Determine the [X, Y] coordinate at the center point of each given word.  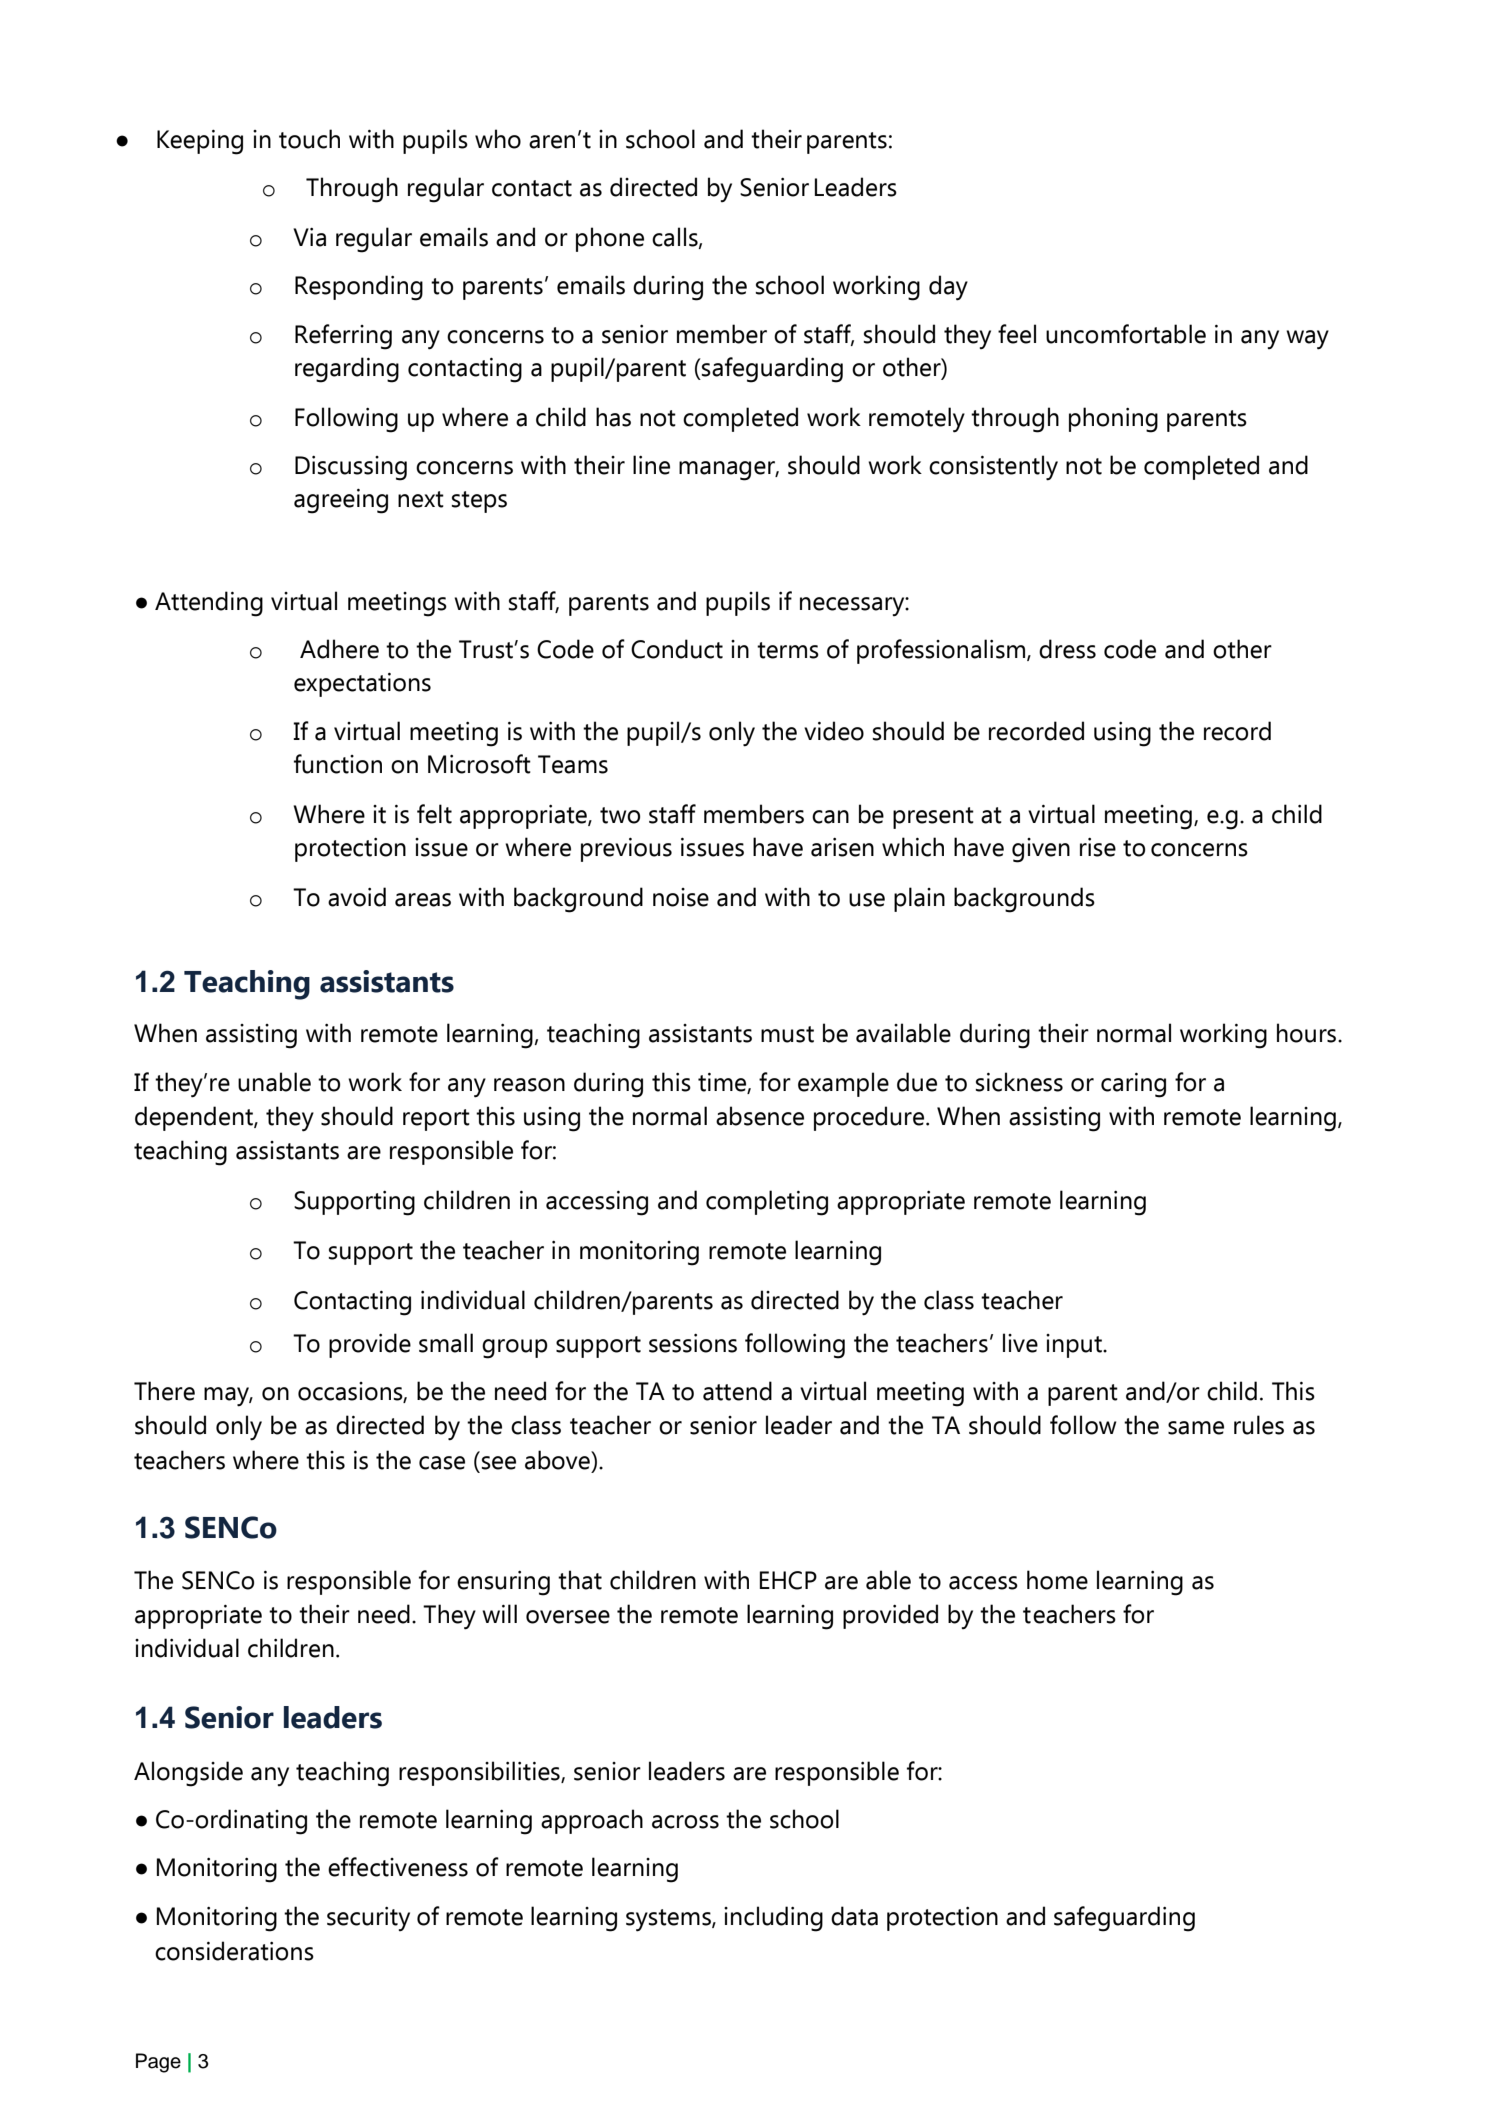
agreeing [341, 501]
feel [1017, 334]
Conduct [677, 649]
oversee [568, 1617]
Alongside [188, 1774]
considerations [234, 1951]
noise [681, 897]
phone [610, 239]
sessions [693, 1343]
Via [309, 237]
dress [1067, 649]
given [1041, 850]
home [1057, 1580]
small [446, 1343]
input [1075, 1346]
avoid [357, 897]
